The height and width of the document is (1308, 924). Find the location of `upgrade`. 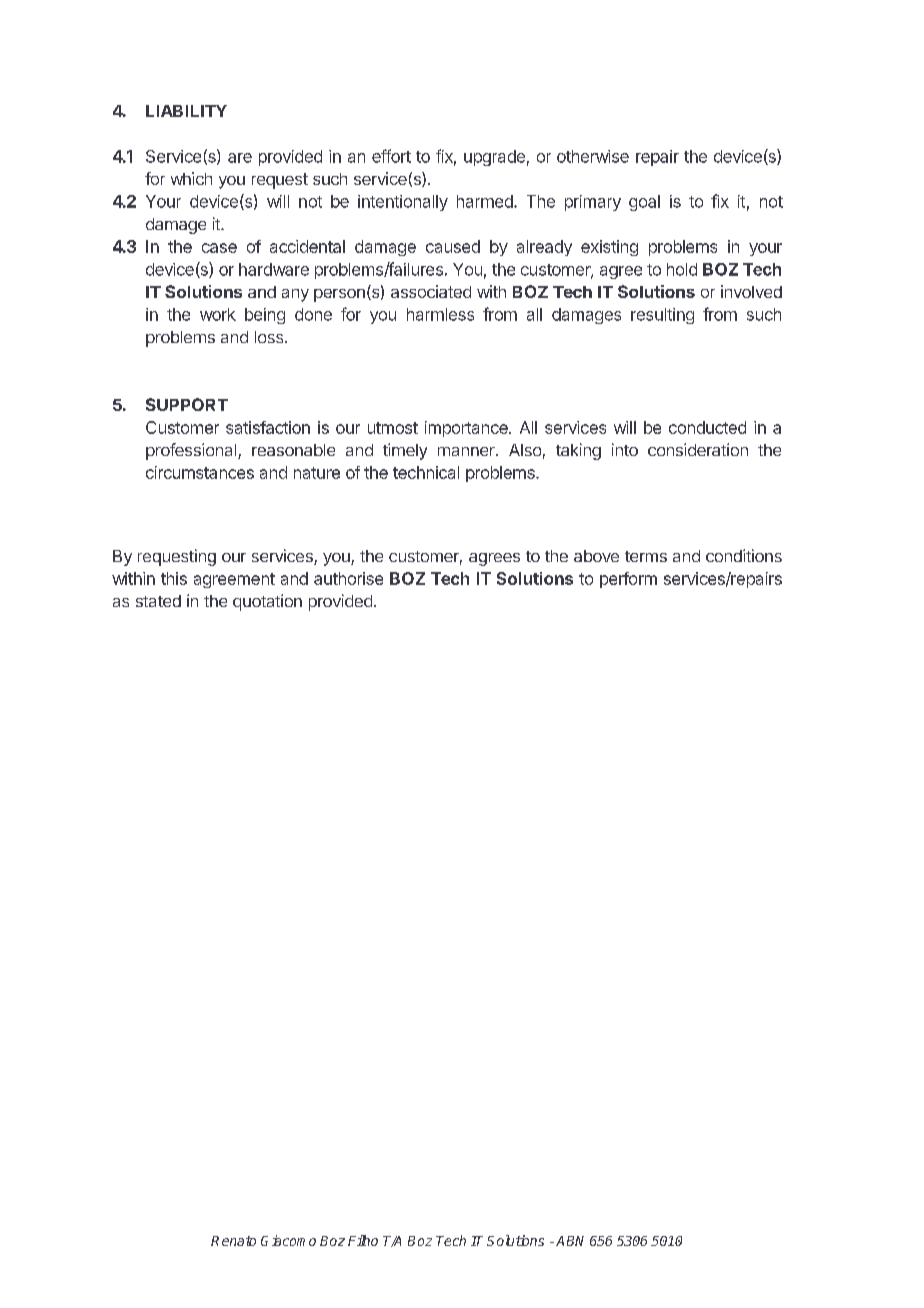

upgrade is located at coordinates (494, 158).
